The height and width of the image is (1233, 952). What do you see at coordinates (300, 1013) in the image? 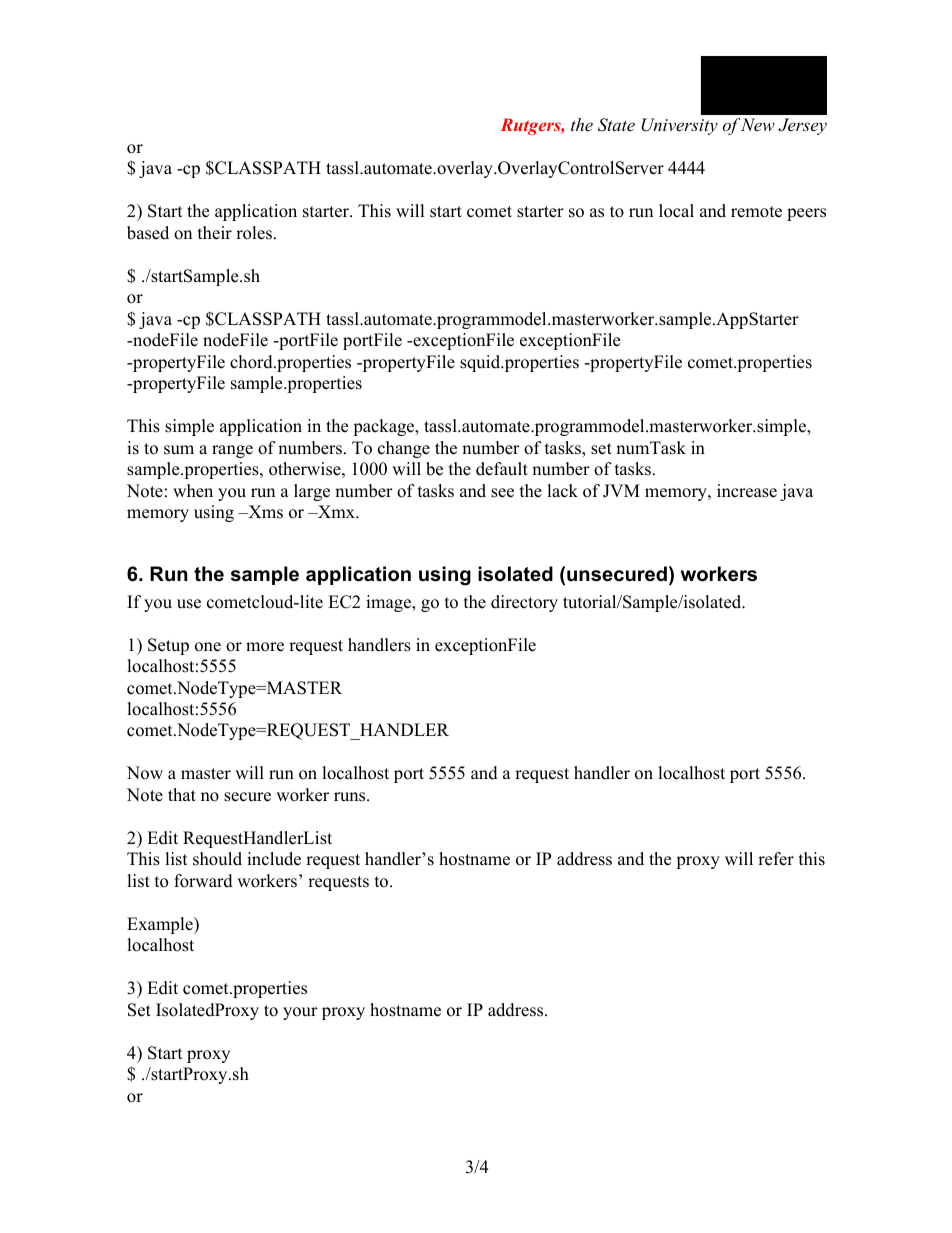
I see `your` at bounding box center [300, 1013].
